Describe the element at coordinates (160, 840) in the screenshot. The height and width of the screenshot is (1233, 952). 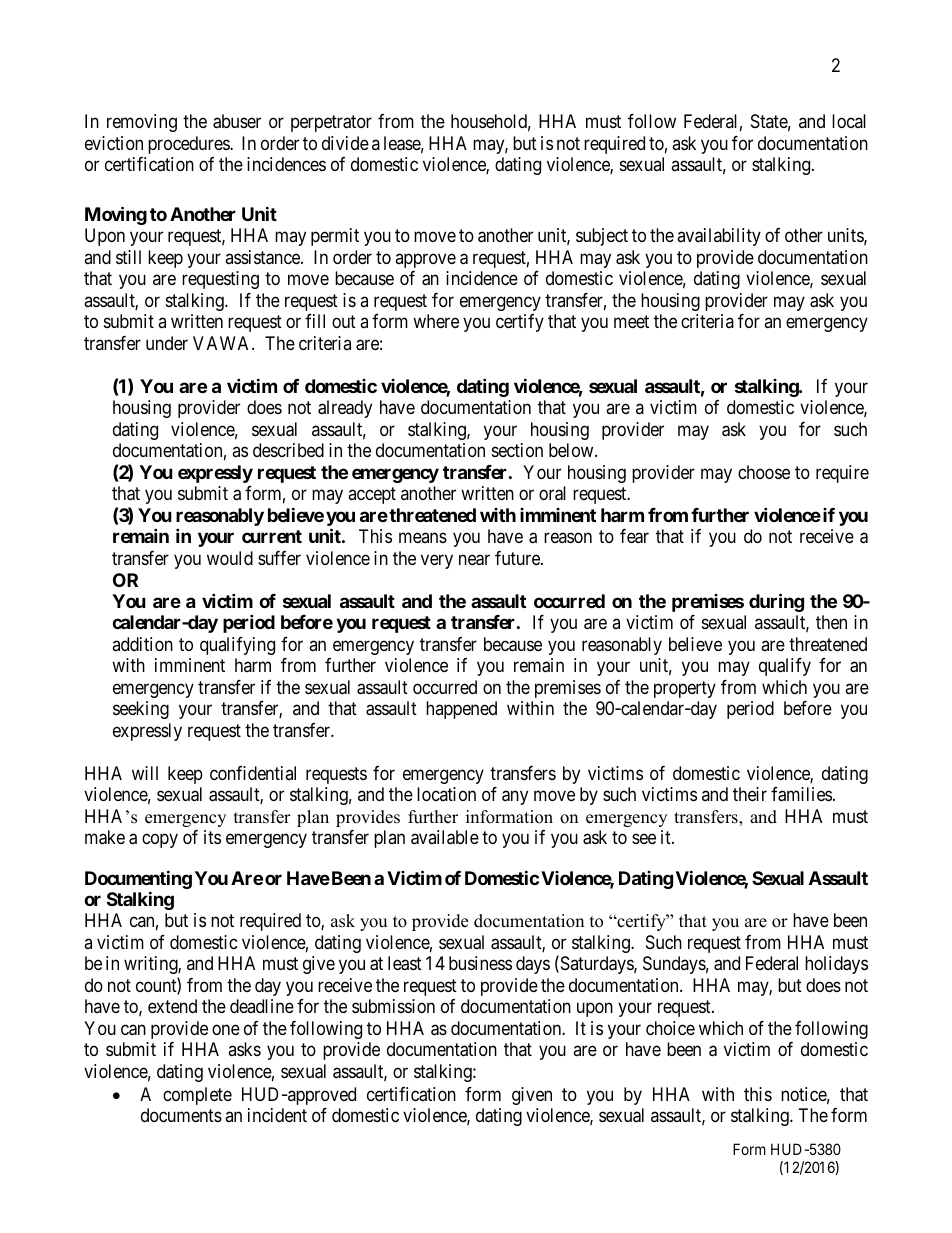
I see `copy` at that location.
